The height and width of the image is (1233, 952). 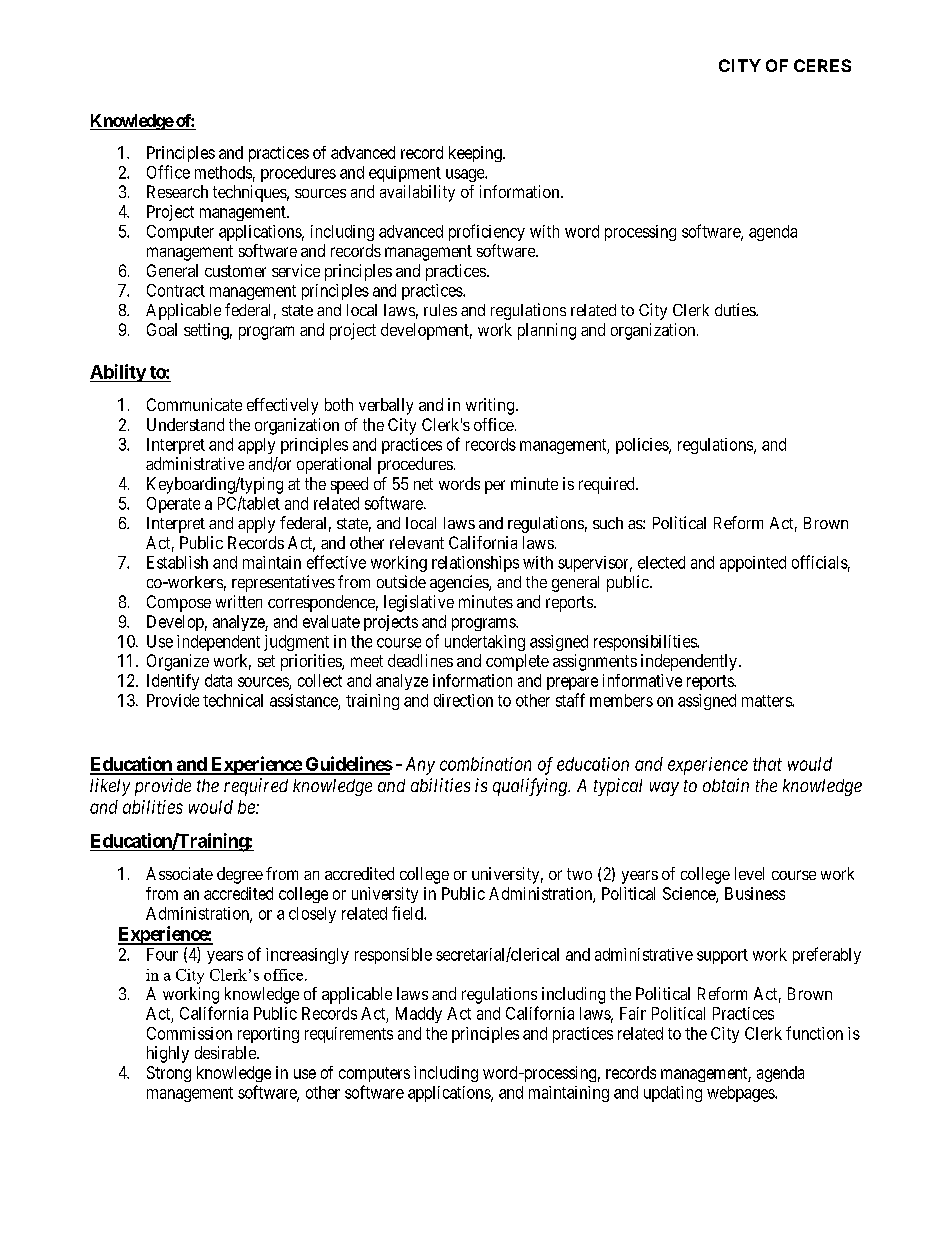 I want to click on Goal, so click(x=162, y=329).
